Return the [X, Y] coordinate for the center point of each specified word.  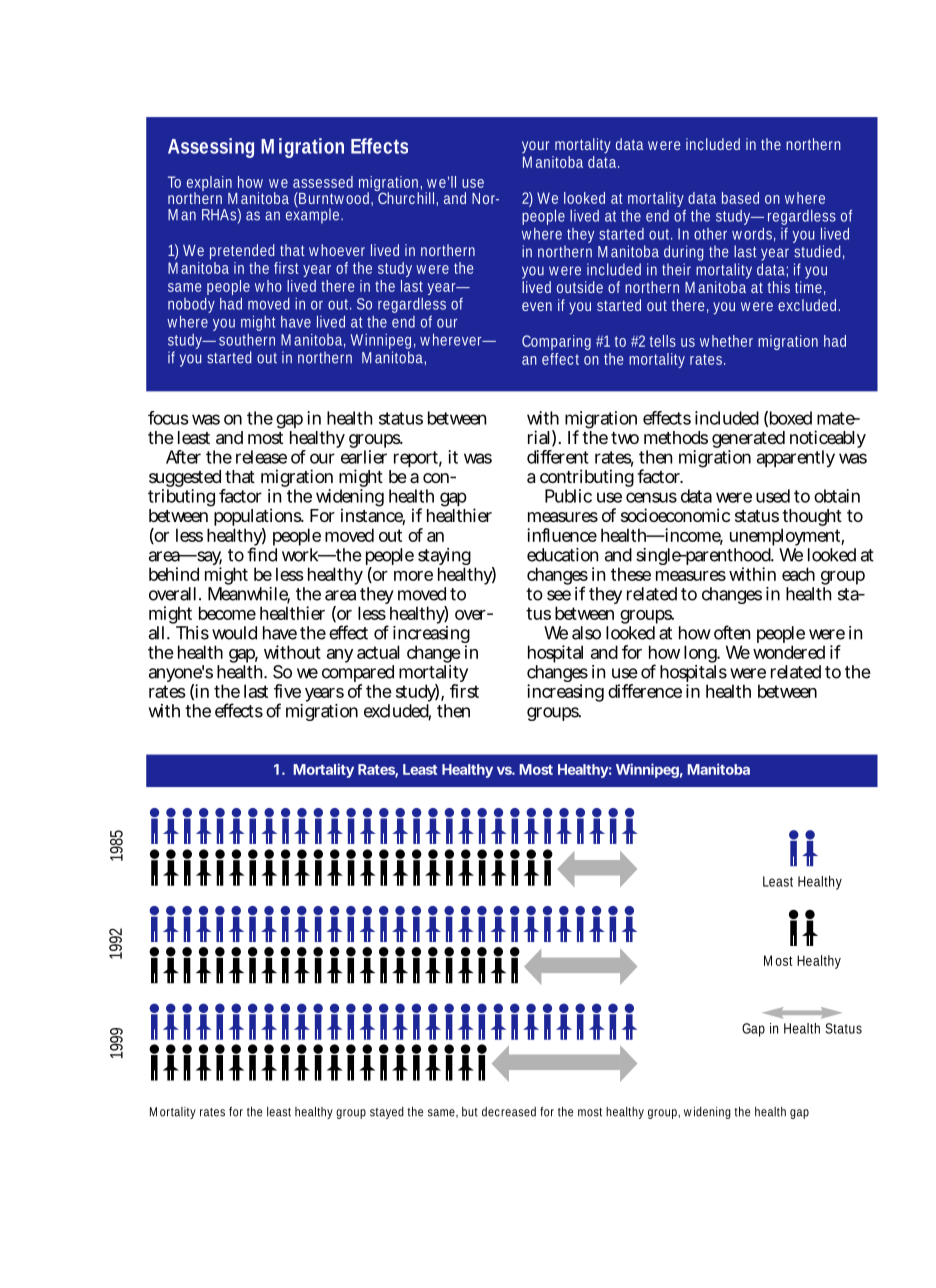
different [558, 457]
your [535, 147]
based [740, 198]
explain [209, 185]
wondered [789, 652]
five [287, 691]
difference [645, 691]
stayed [387, 1113]
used [773, 496]
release [261, 457]
